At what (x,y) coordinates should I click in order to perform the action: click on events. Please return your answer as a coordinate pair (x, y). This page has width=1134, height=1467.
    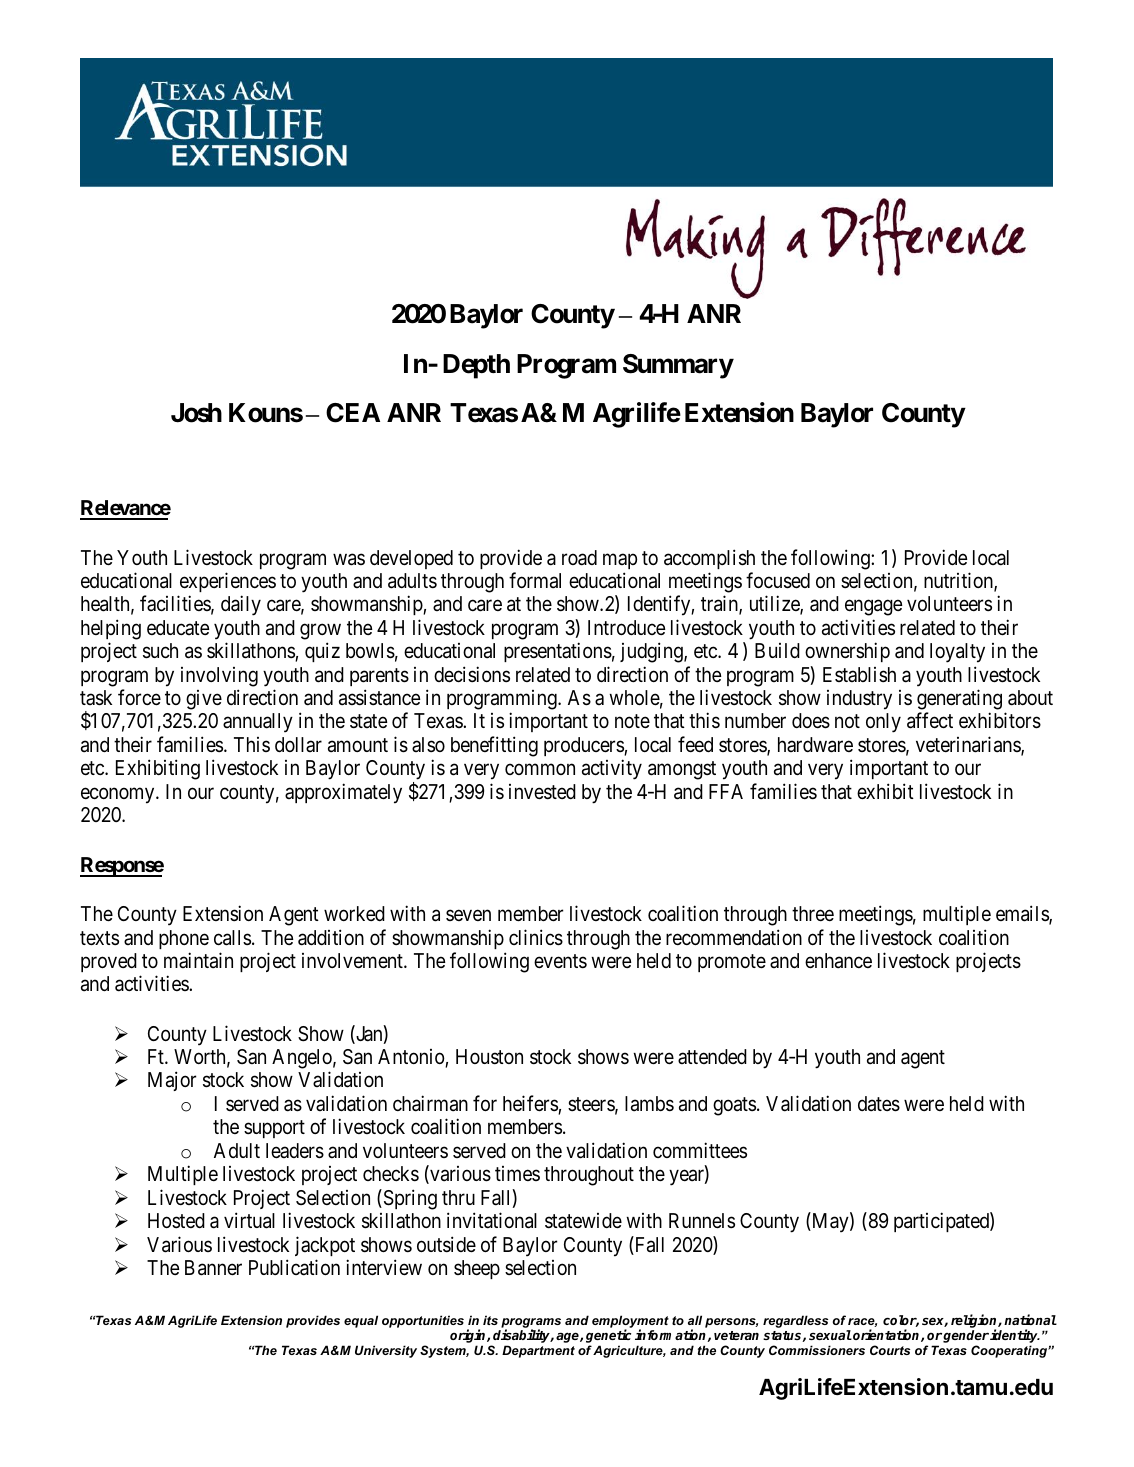
    Looking at the image, I should click on (560, 961).
